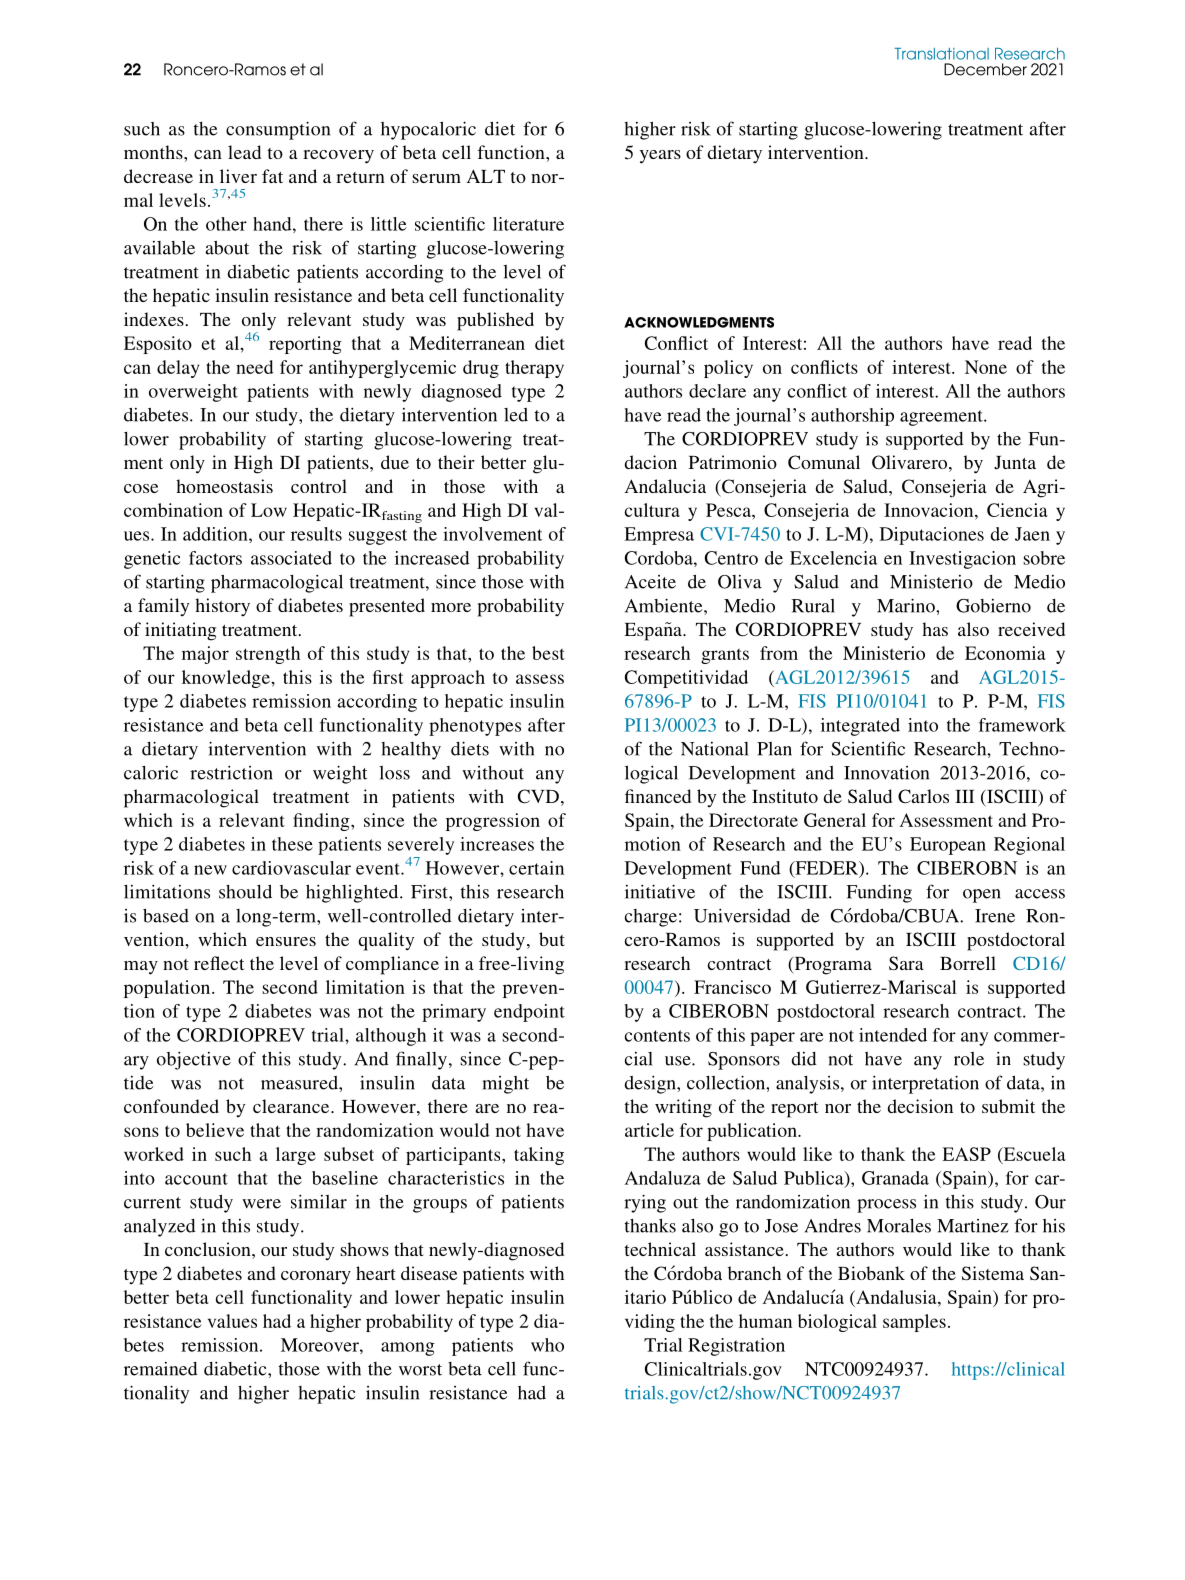  I want to click on Empresa, so click(659, 536).
